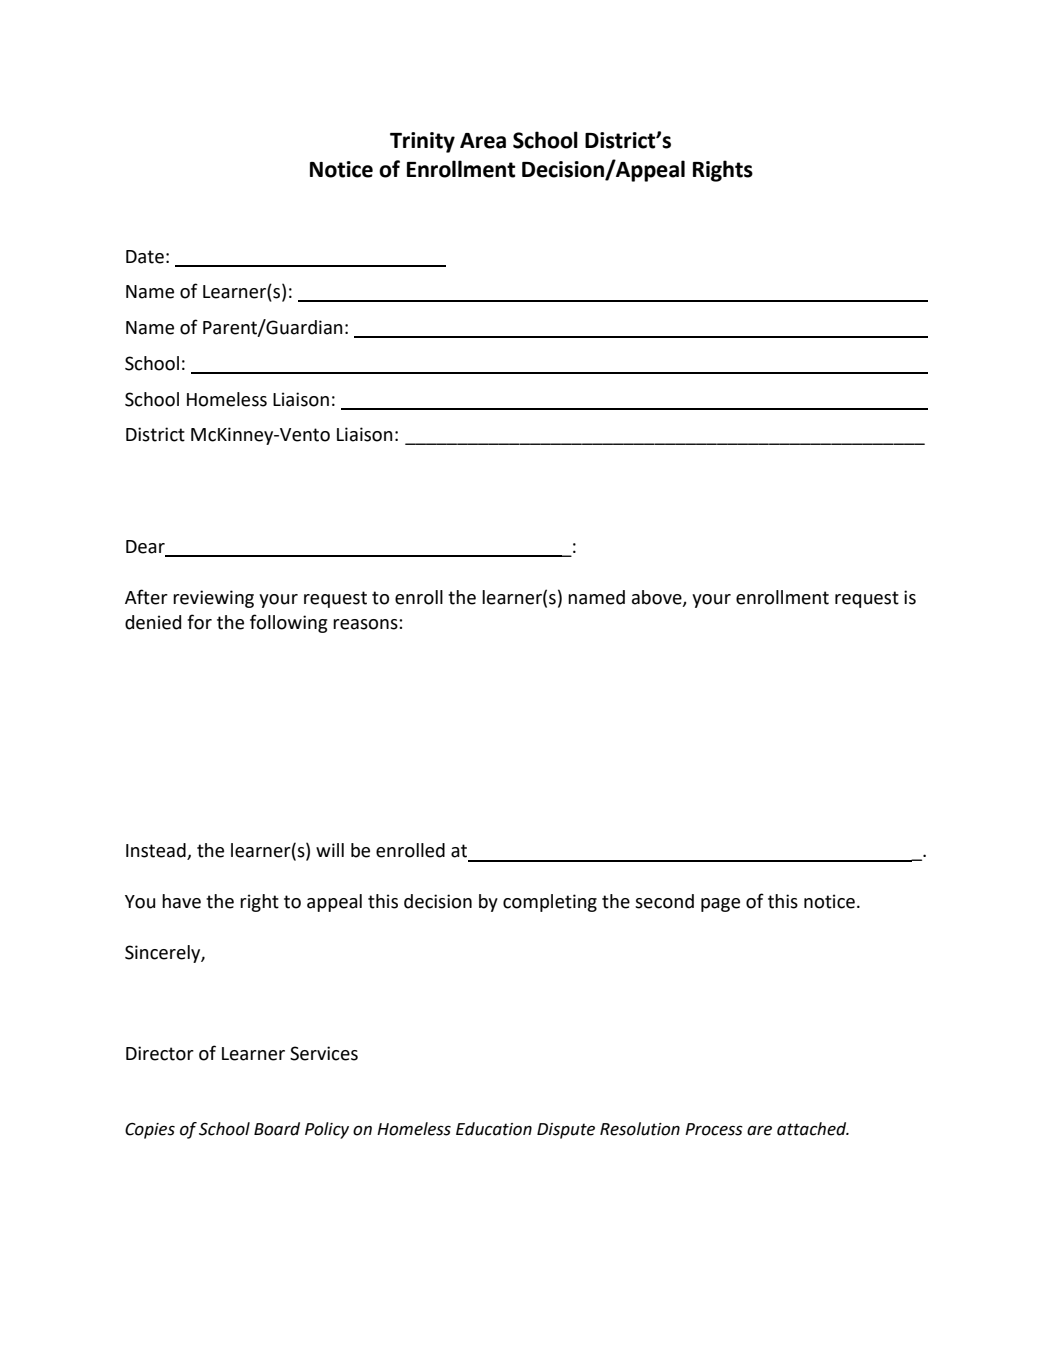 This document has width=1060, height=1371. Describe the element at coordinates (145, 257) in the document. I see `Date` at that location.
